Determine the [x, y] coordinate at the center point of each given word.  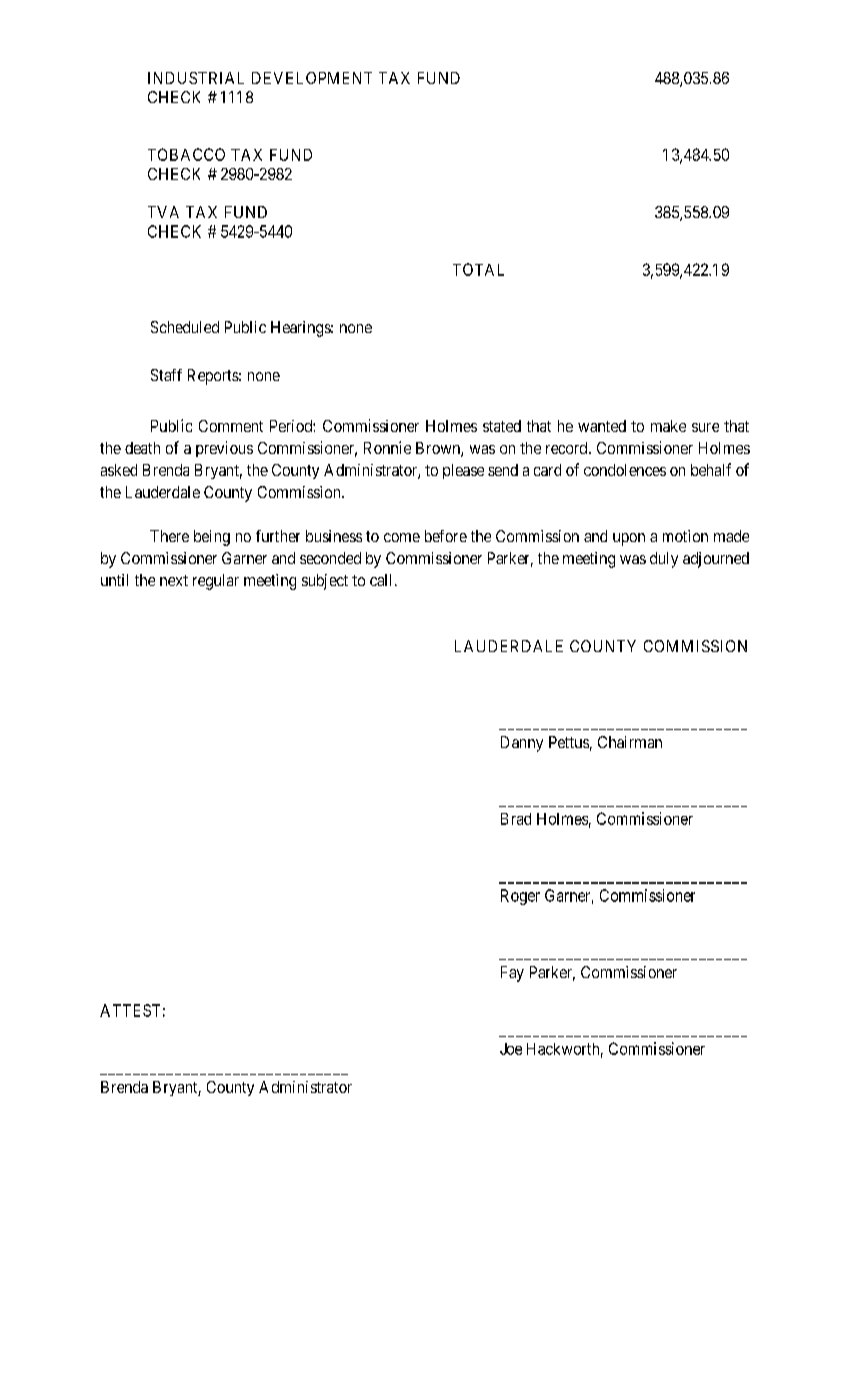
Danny [522, 744]
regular [216, 582]
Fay [512, 974]
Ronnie [387, 447]
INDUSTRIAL [196, 78]
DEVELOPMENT [312, 78]
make [668, 426]
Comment [231, 426]
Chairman [630, 742]
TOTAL [478, 269]
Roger [520, 897]
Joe [511, 1049]
